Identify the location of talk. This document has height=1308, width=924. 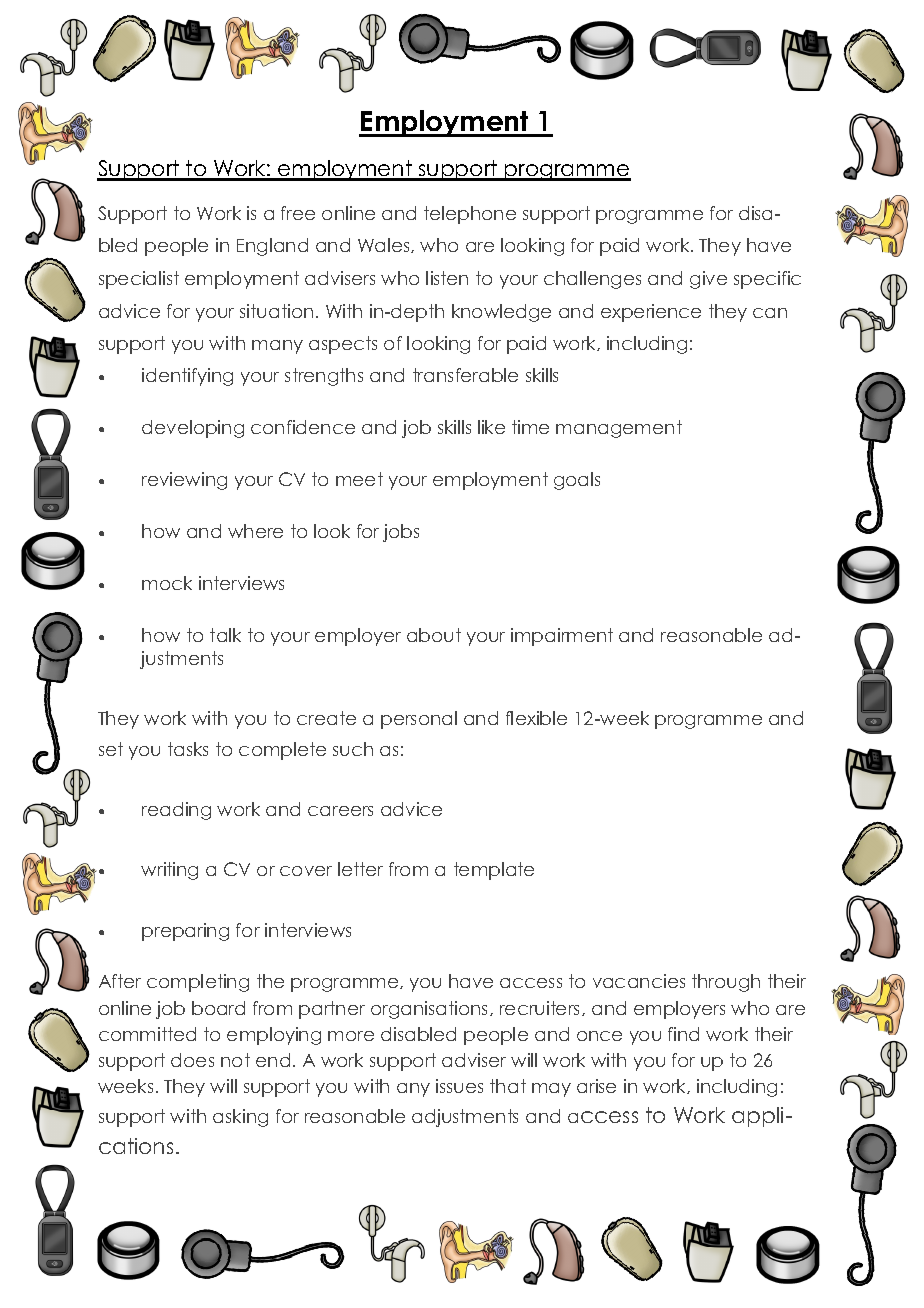
(225, 635).
